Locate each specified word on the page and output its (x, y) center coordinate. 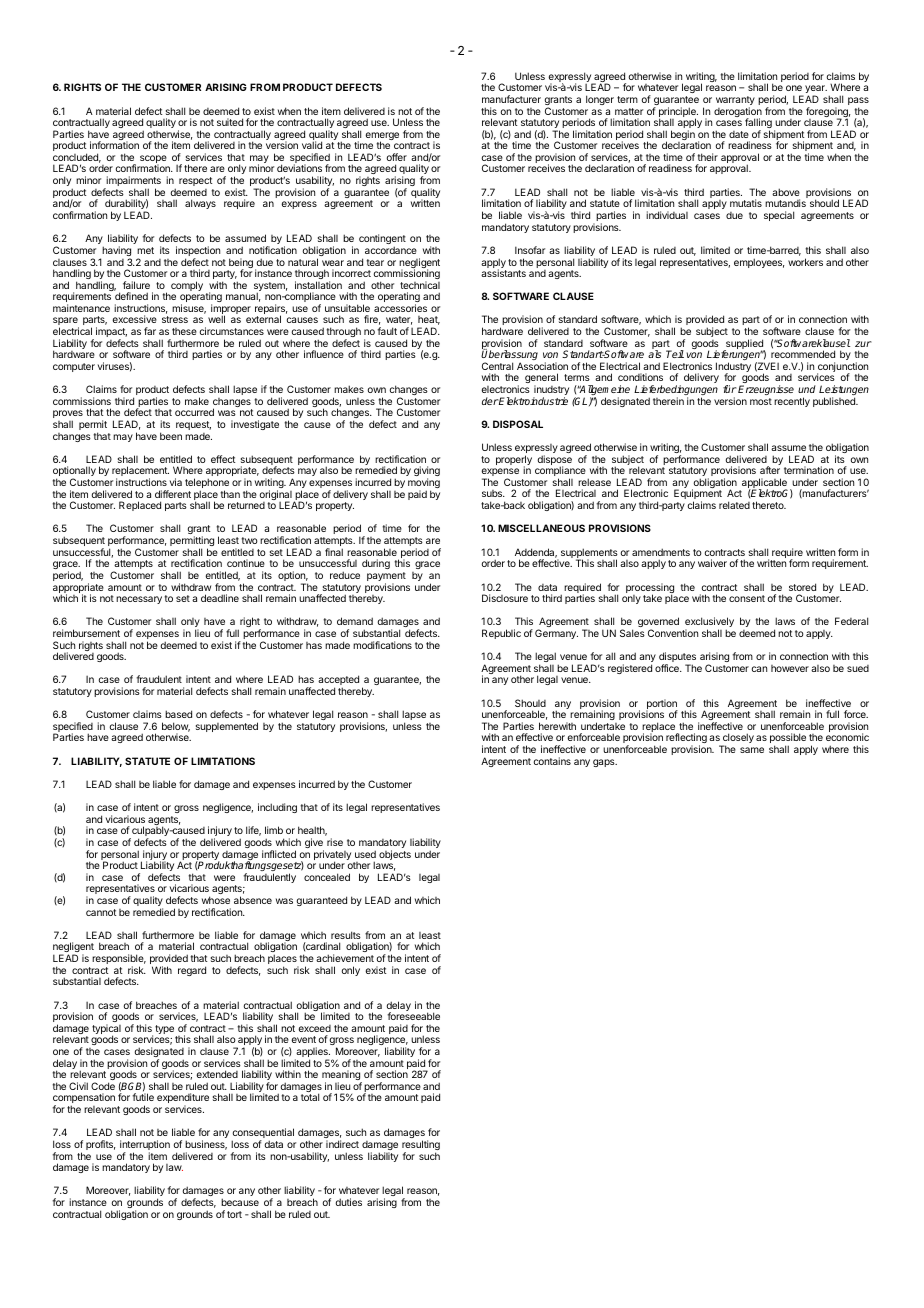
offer (397, 157)
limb (274, 830)
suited (230, 122)
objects (395, 855)
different (173, 494)
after (770, 470)
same (752, 750)
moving (424, 484)
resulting (421, 1146)
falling (758, 124)
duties (348, 1202)
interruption (145, 1146)
